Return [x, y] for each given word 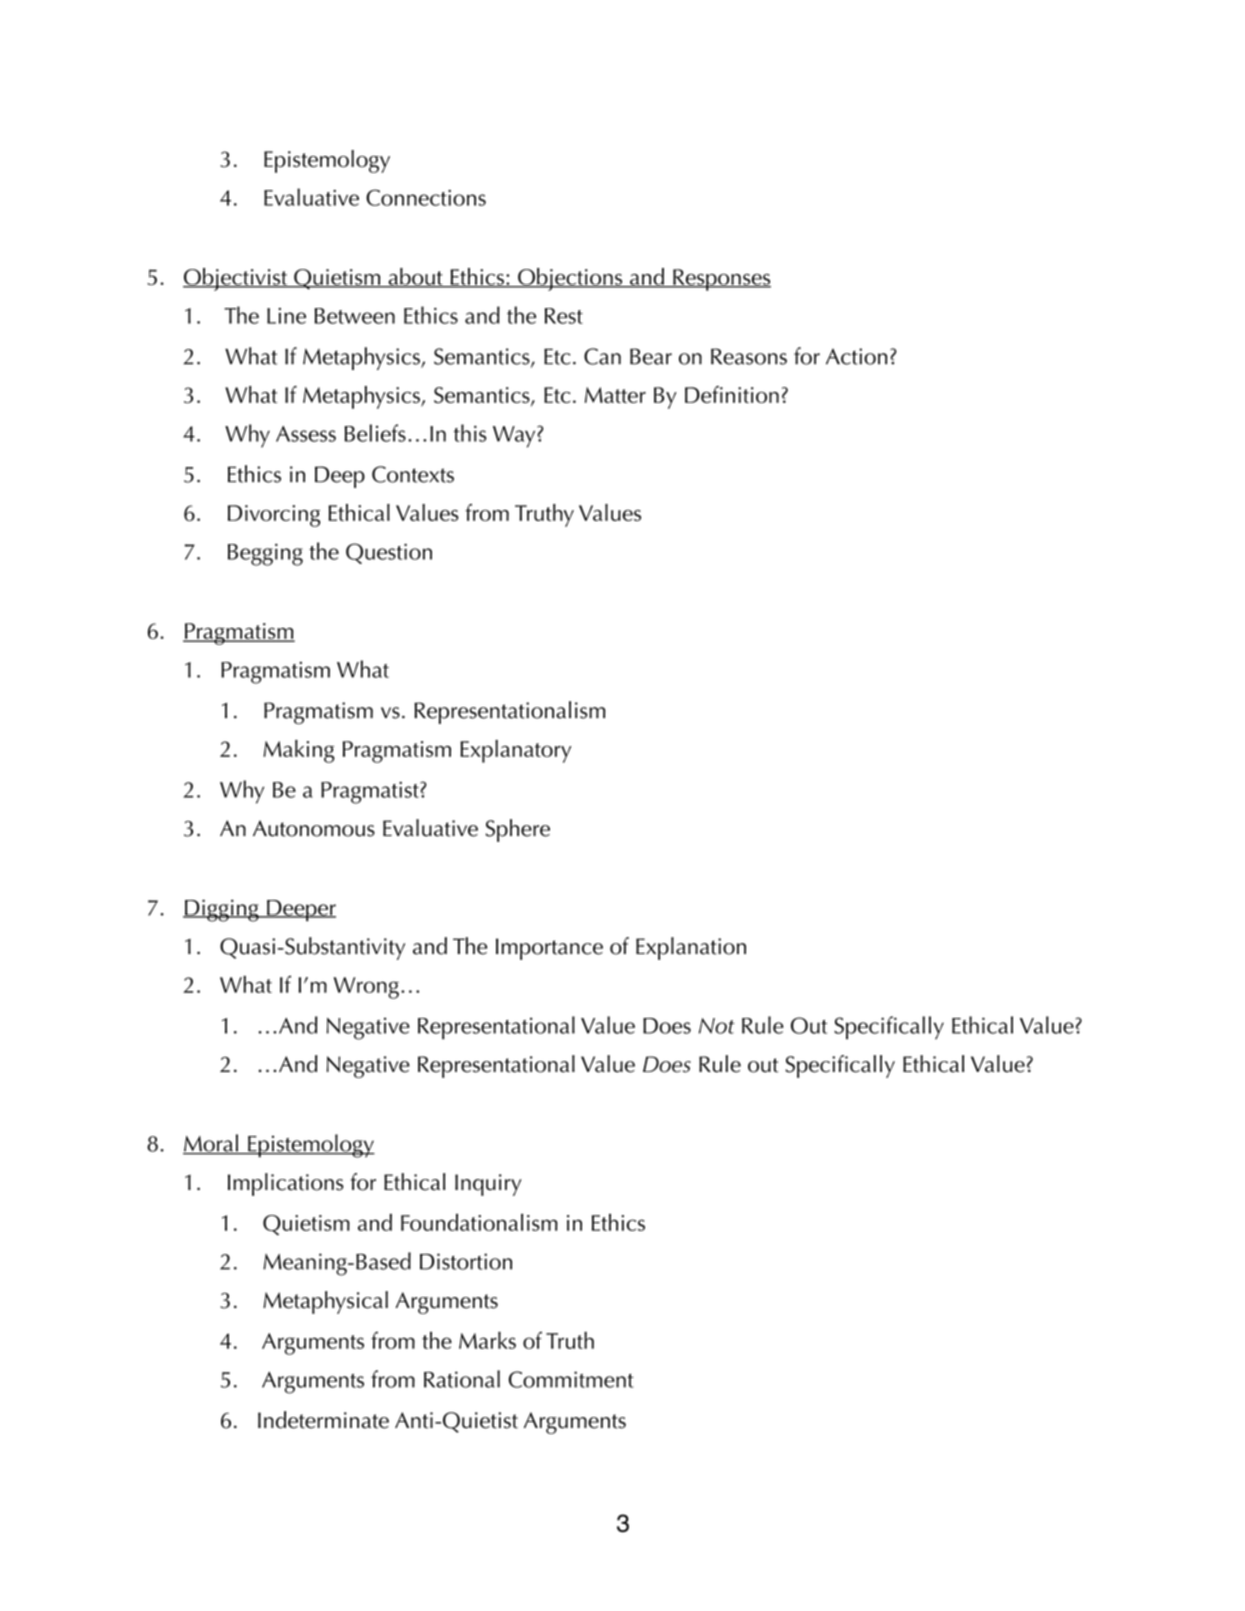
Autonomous [314, 828]
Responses [721, 280]
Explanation [691, 948]
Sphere [518, 830]
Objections [570, 279]
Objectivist [236, 279]
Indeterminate [323, 1420]
